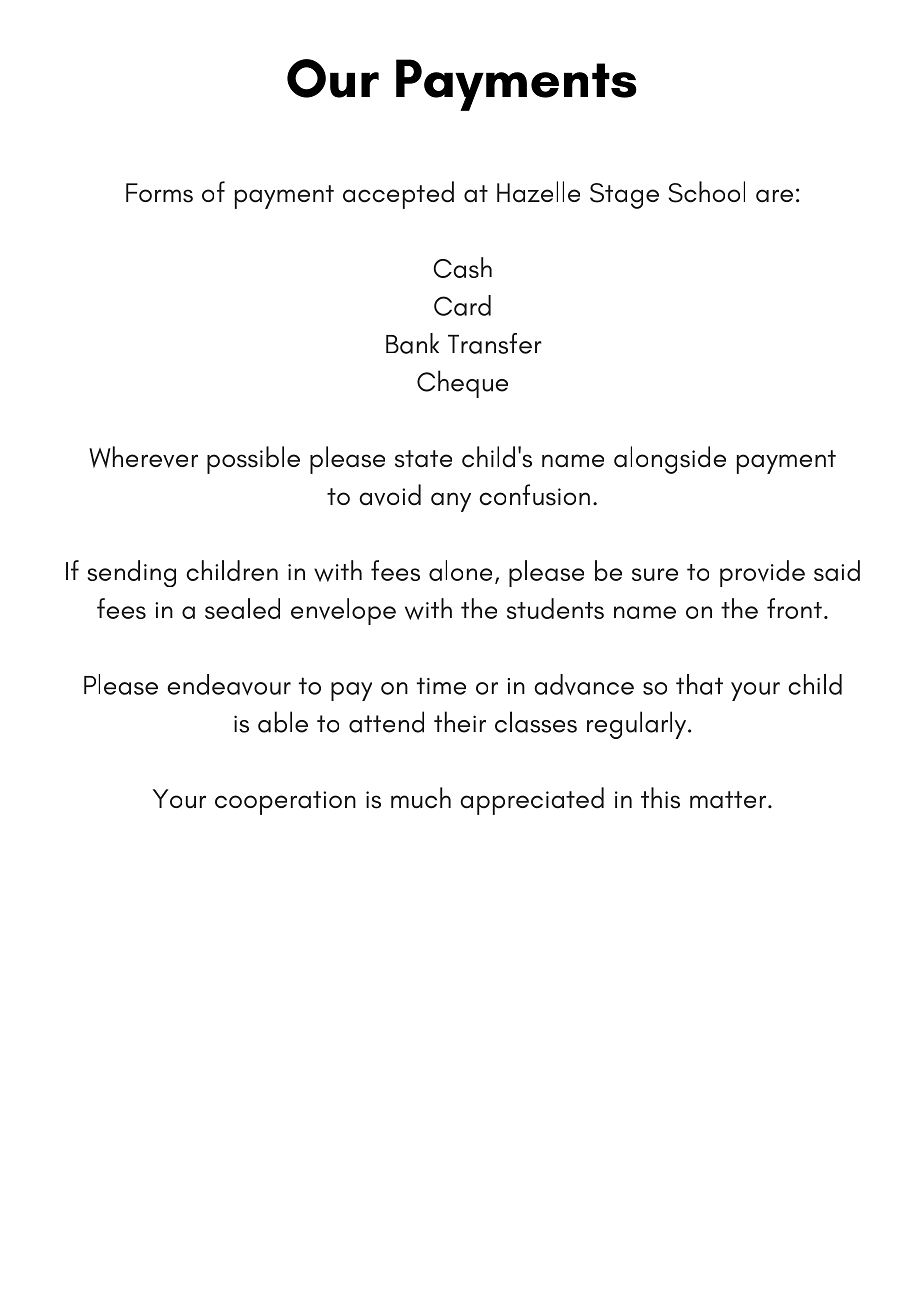  What do you see at coordinates (451, 502) in the screenshot?
I see `any` at bounding box center [451, 502].
